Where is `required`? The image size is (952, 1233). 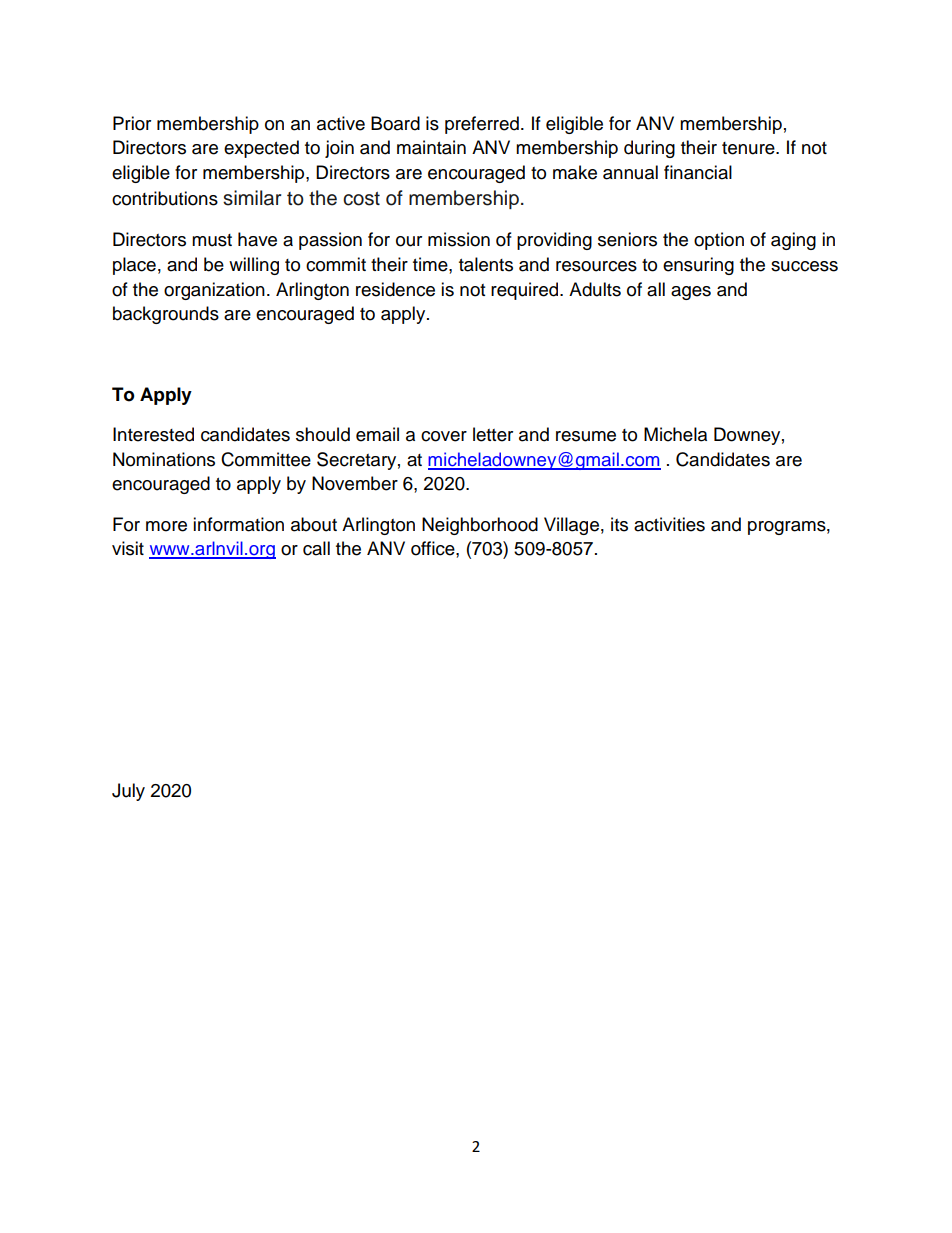
required is located at coordinates (526, 291).
